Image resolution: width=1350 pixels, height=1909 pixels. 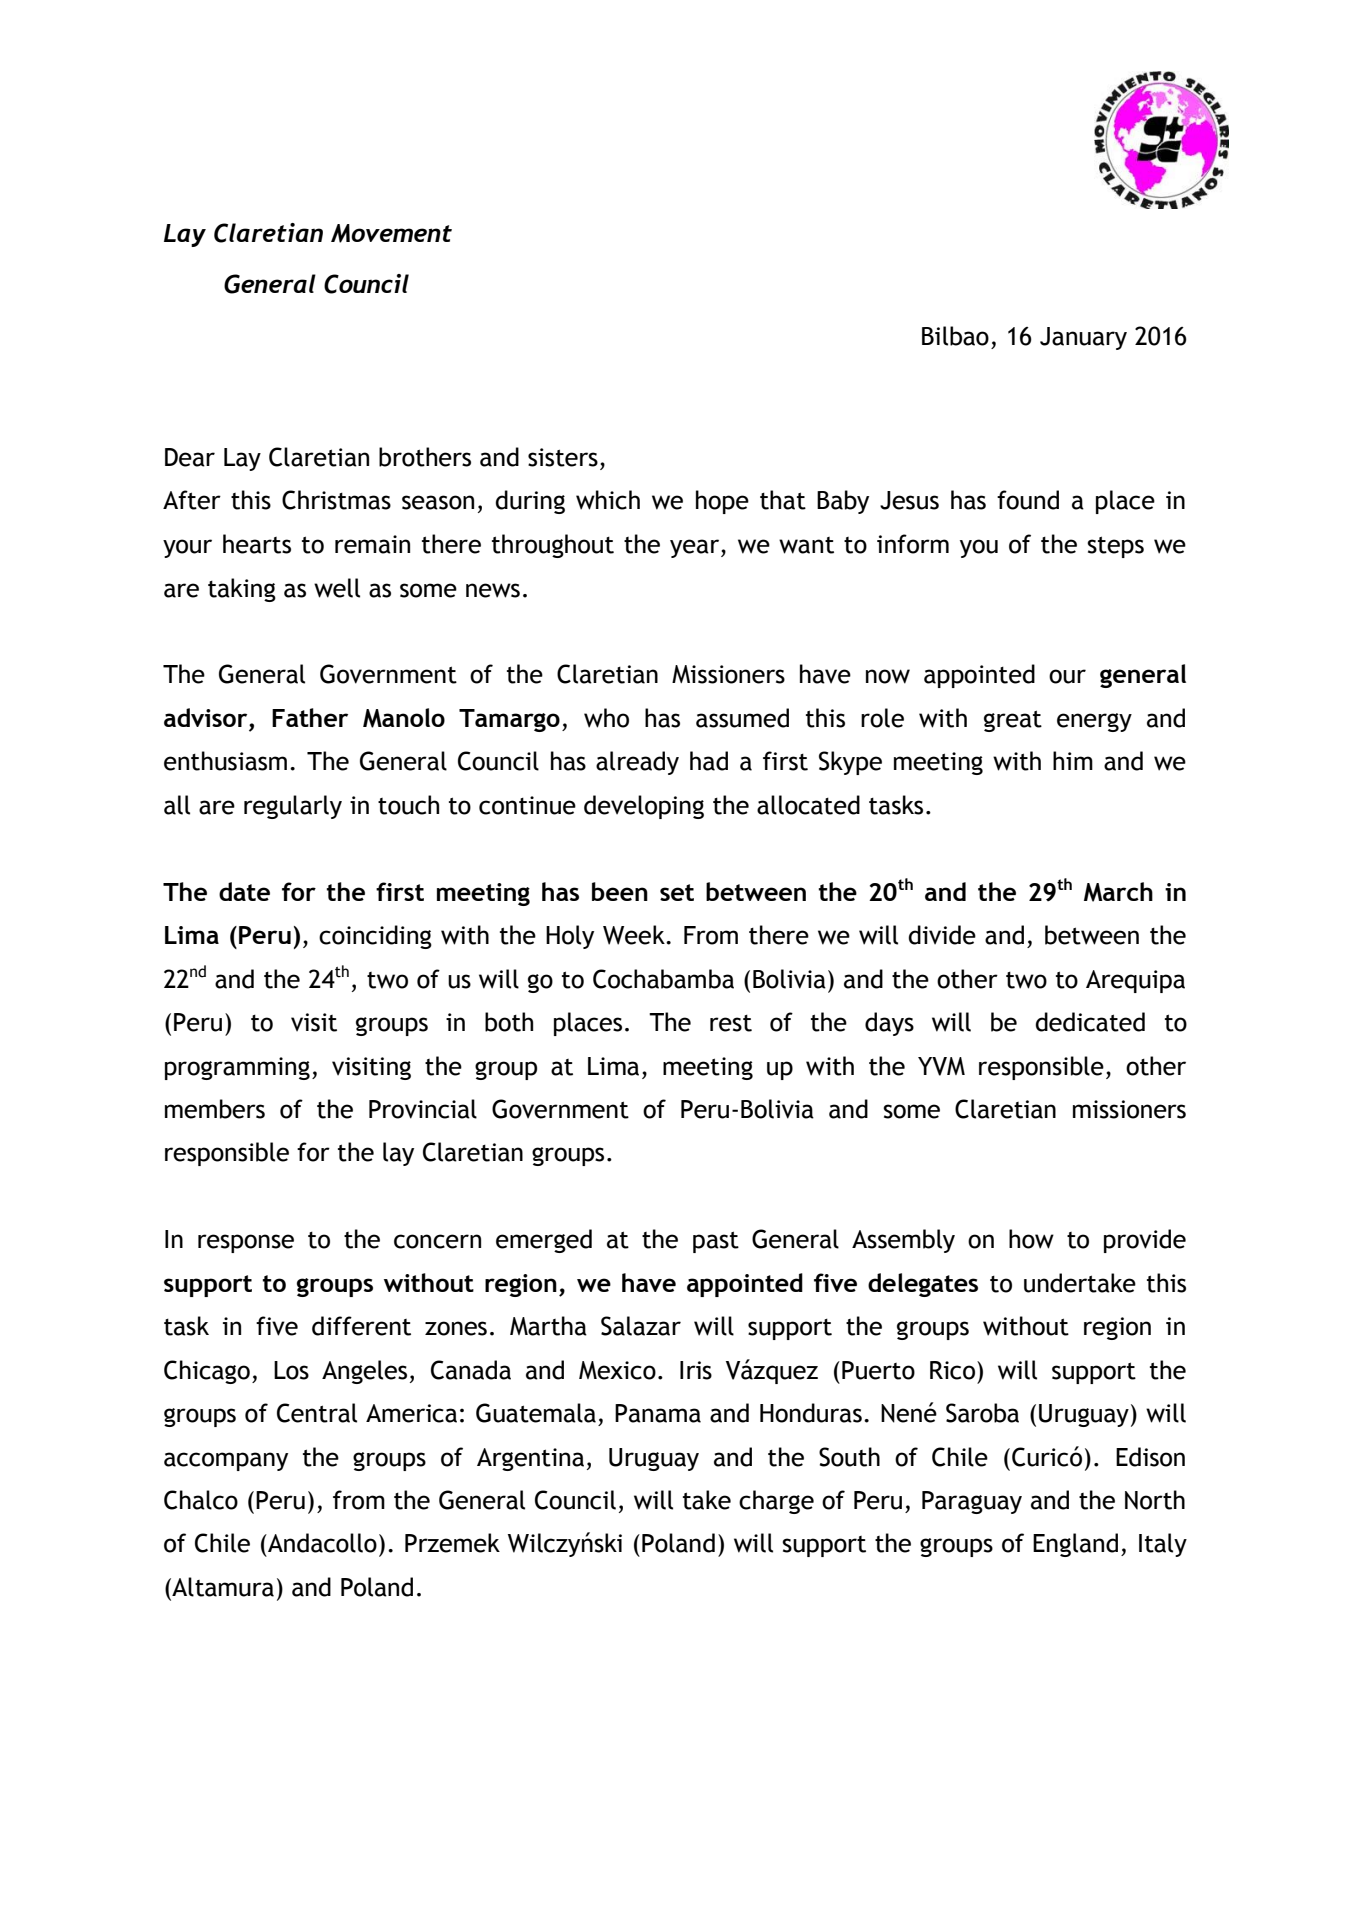 What do you see at coordinates (677, 892) in the screenshot?
I see `set` at bounding box center [677, 892].
